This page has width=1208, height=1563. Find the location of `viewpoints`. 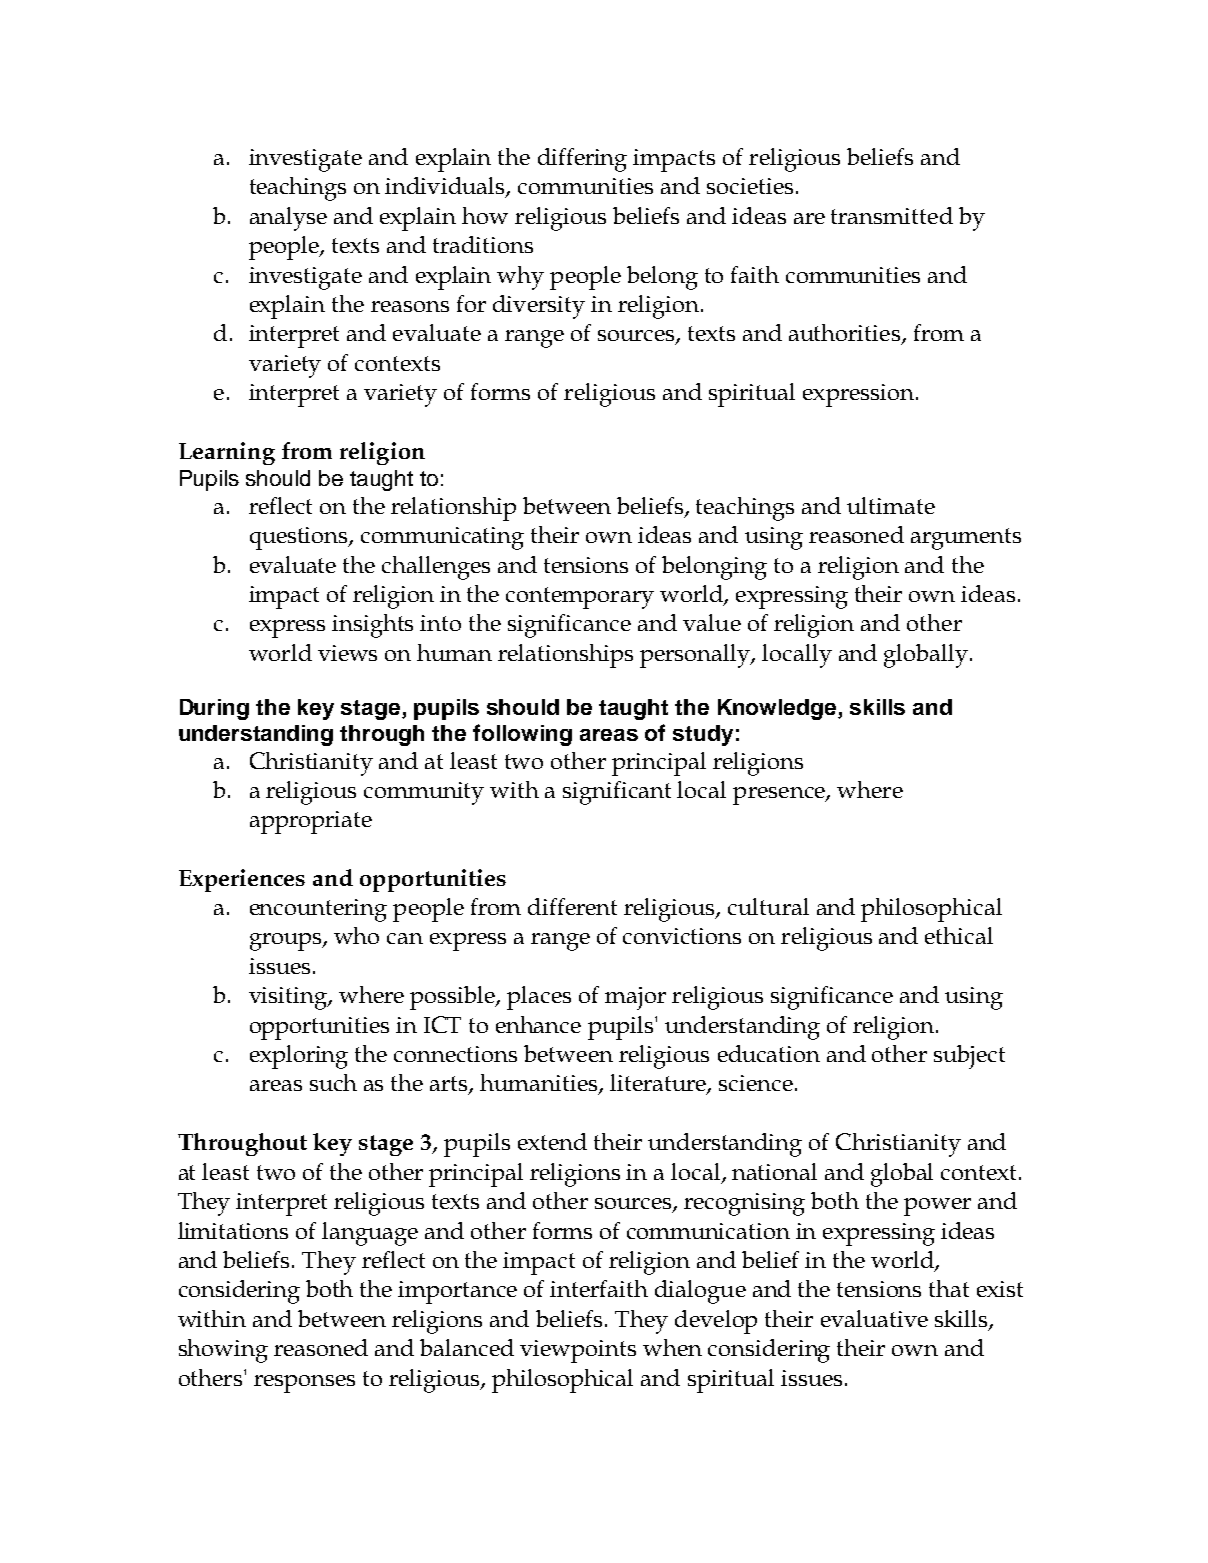

viewpoints is located at coordinates (578, 1351).
